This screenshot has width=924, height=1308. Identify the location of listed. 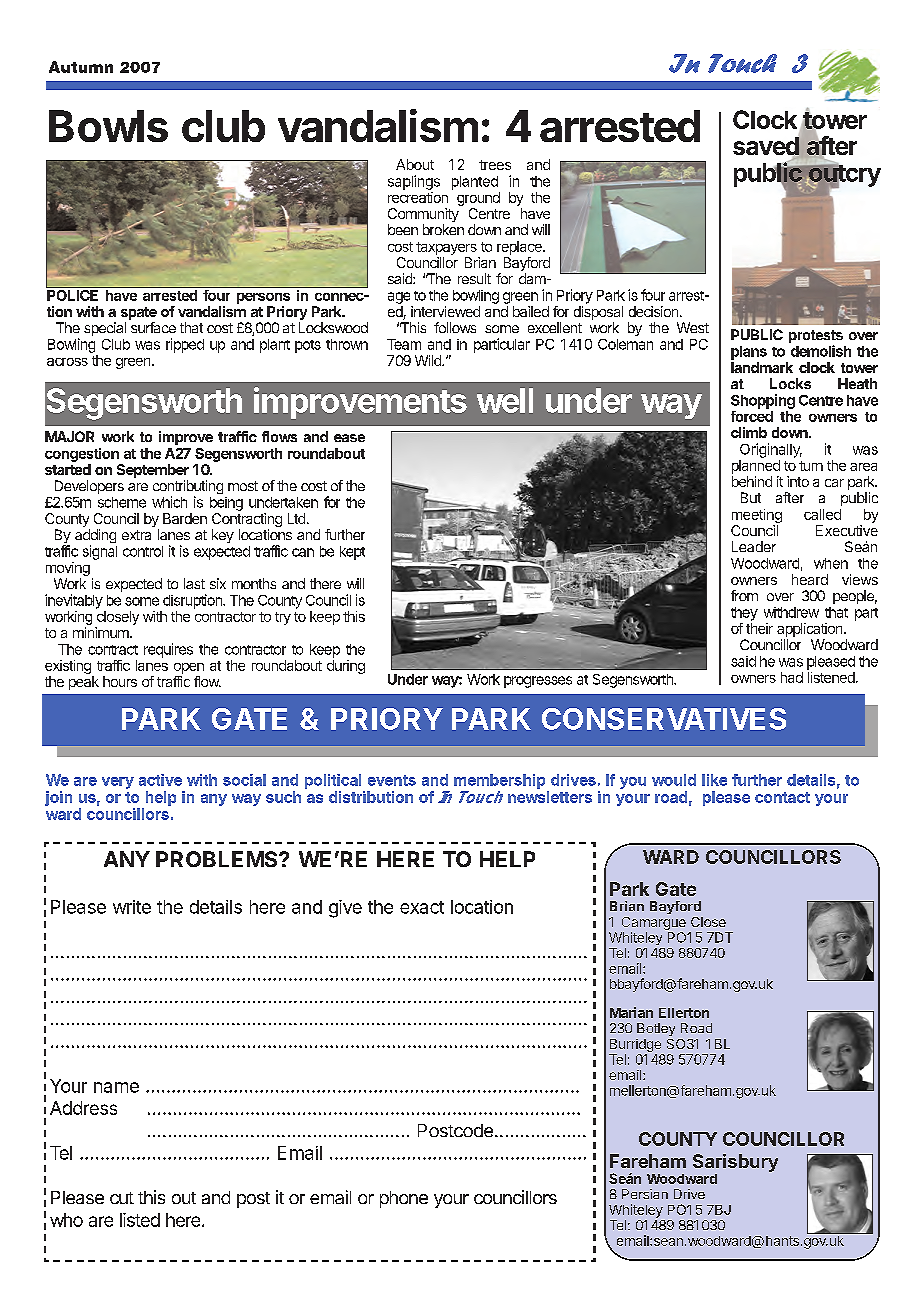
(140, 1220).
